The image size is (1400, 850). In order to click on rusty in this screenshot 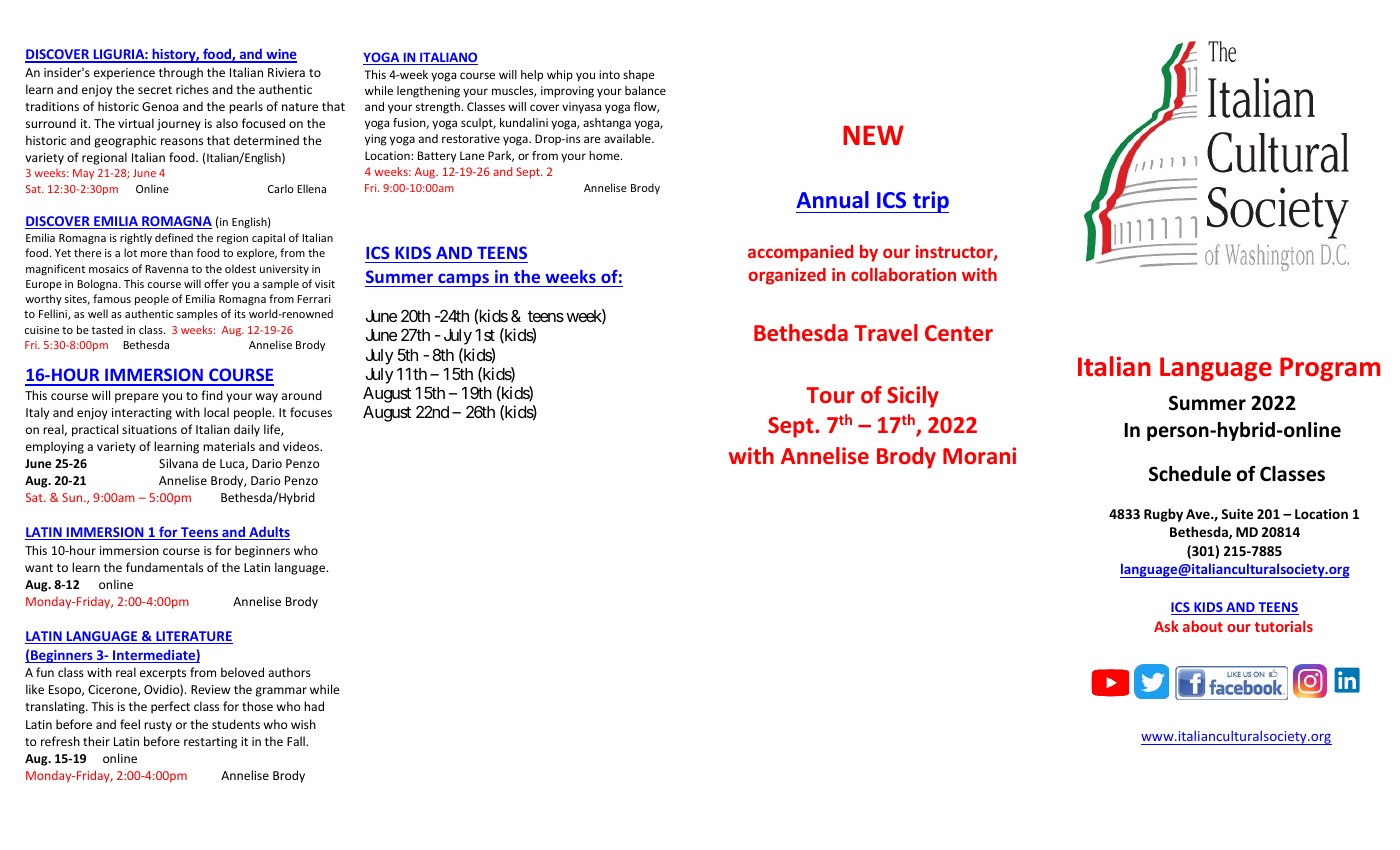, I will do `click(158, 726)`.
